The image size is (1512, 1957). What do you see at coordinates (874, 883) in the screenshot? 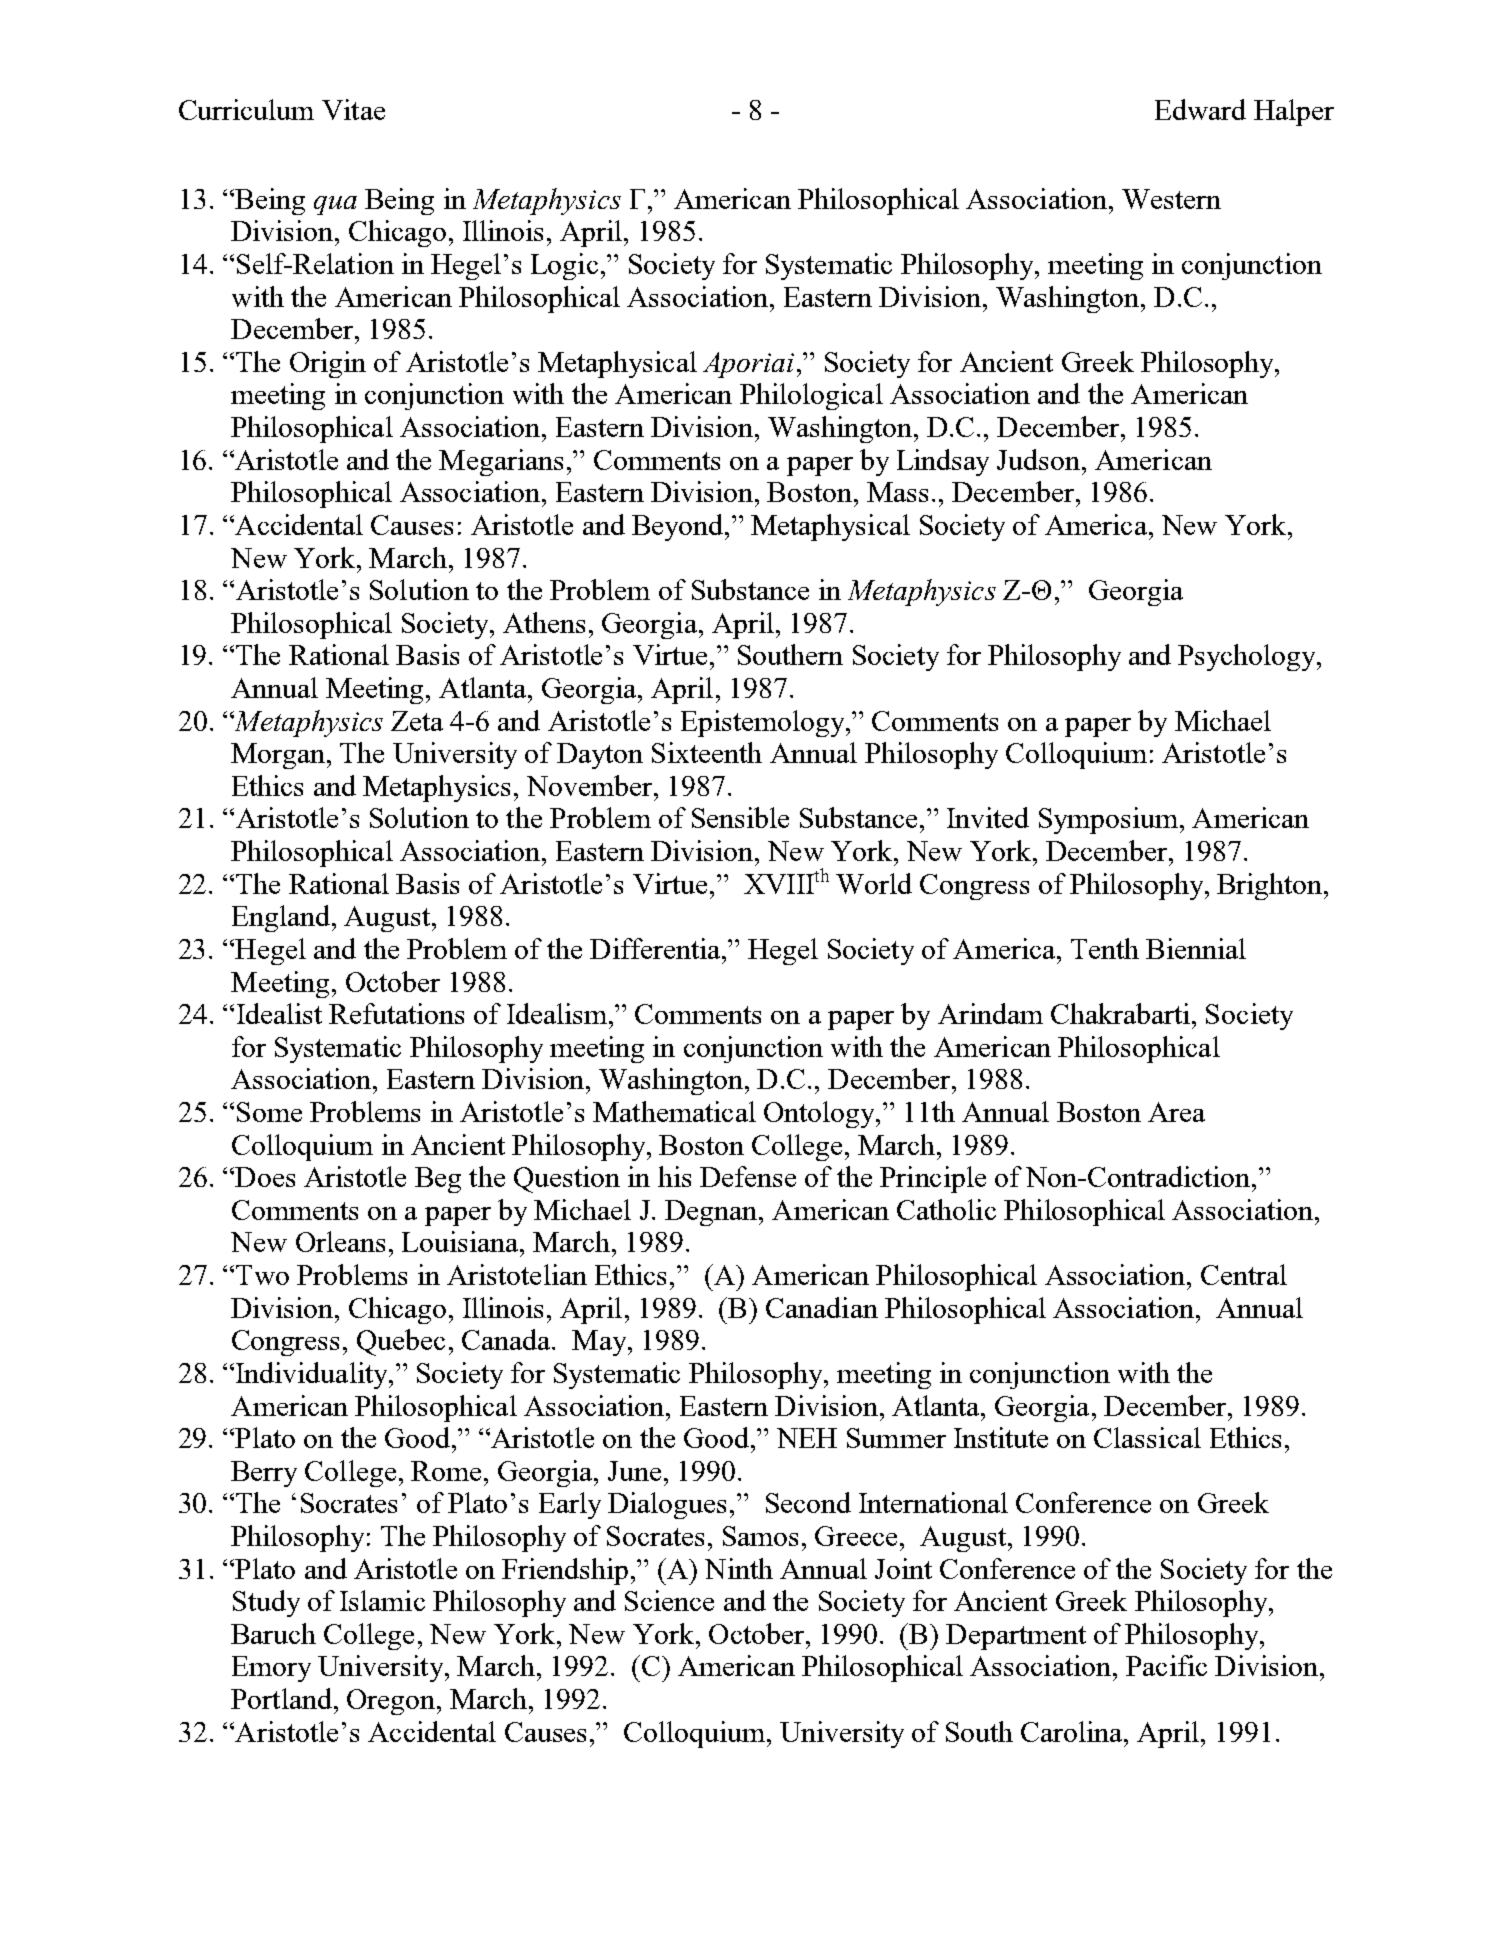
I see `World` at bounding box center [874, 883].
